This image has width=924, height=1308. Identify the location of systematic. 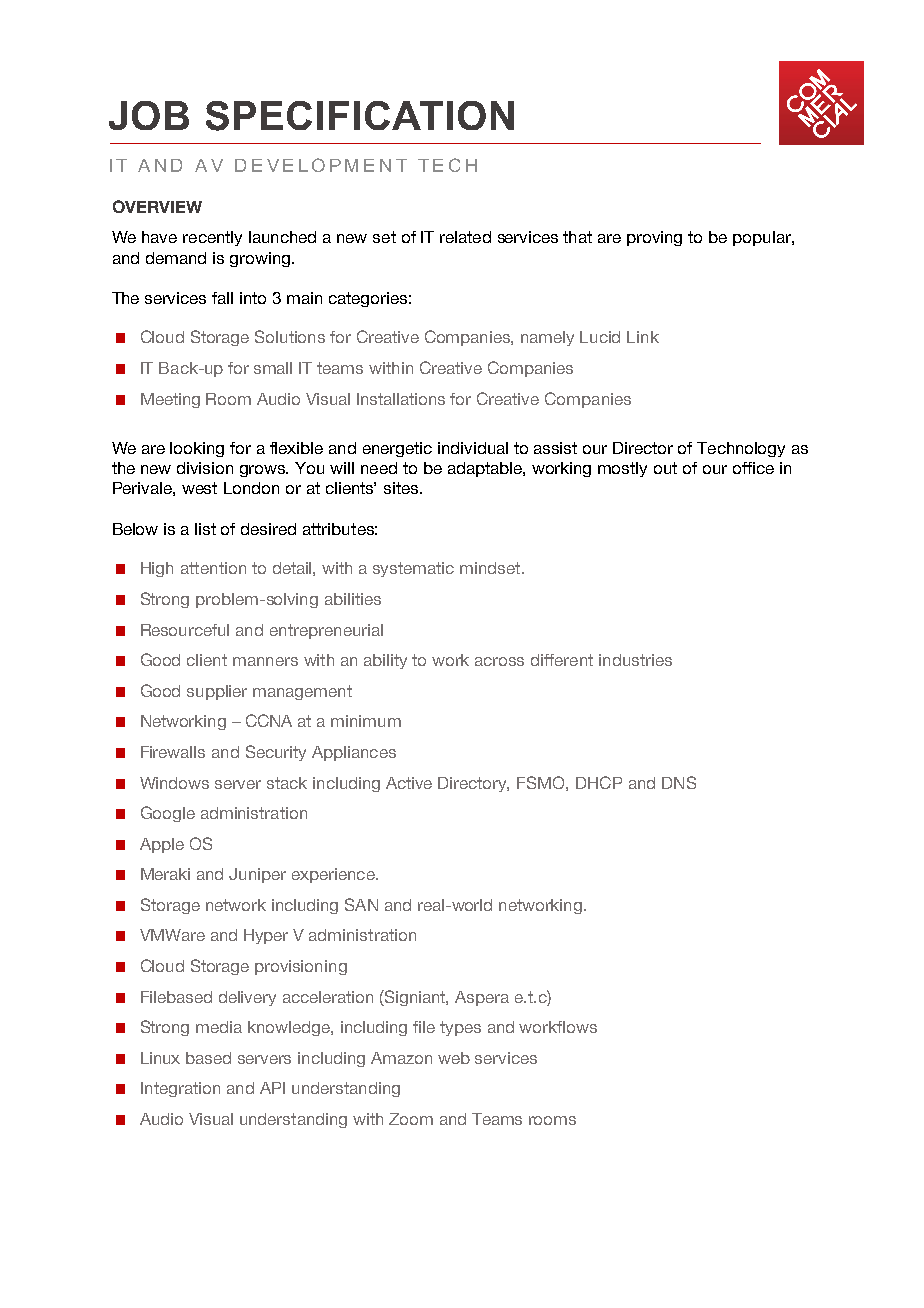
(413, 569).
